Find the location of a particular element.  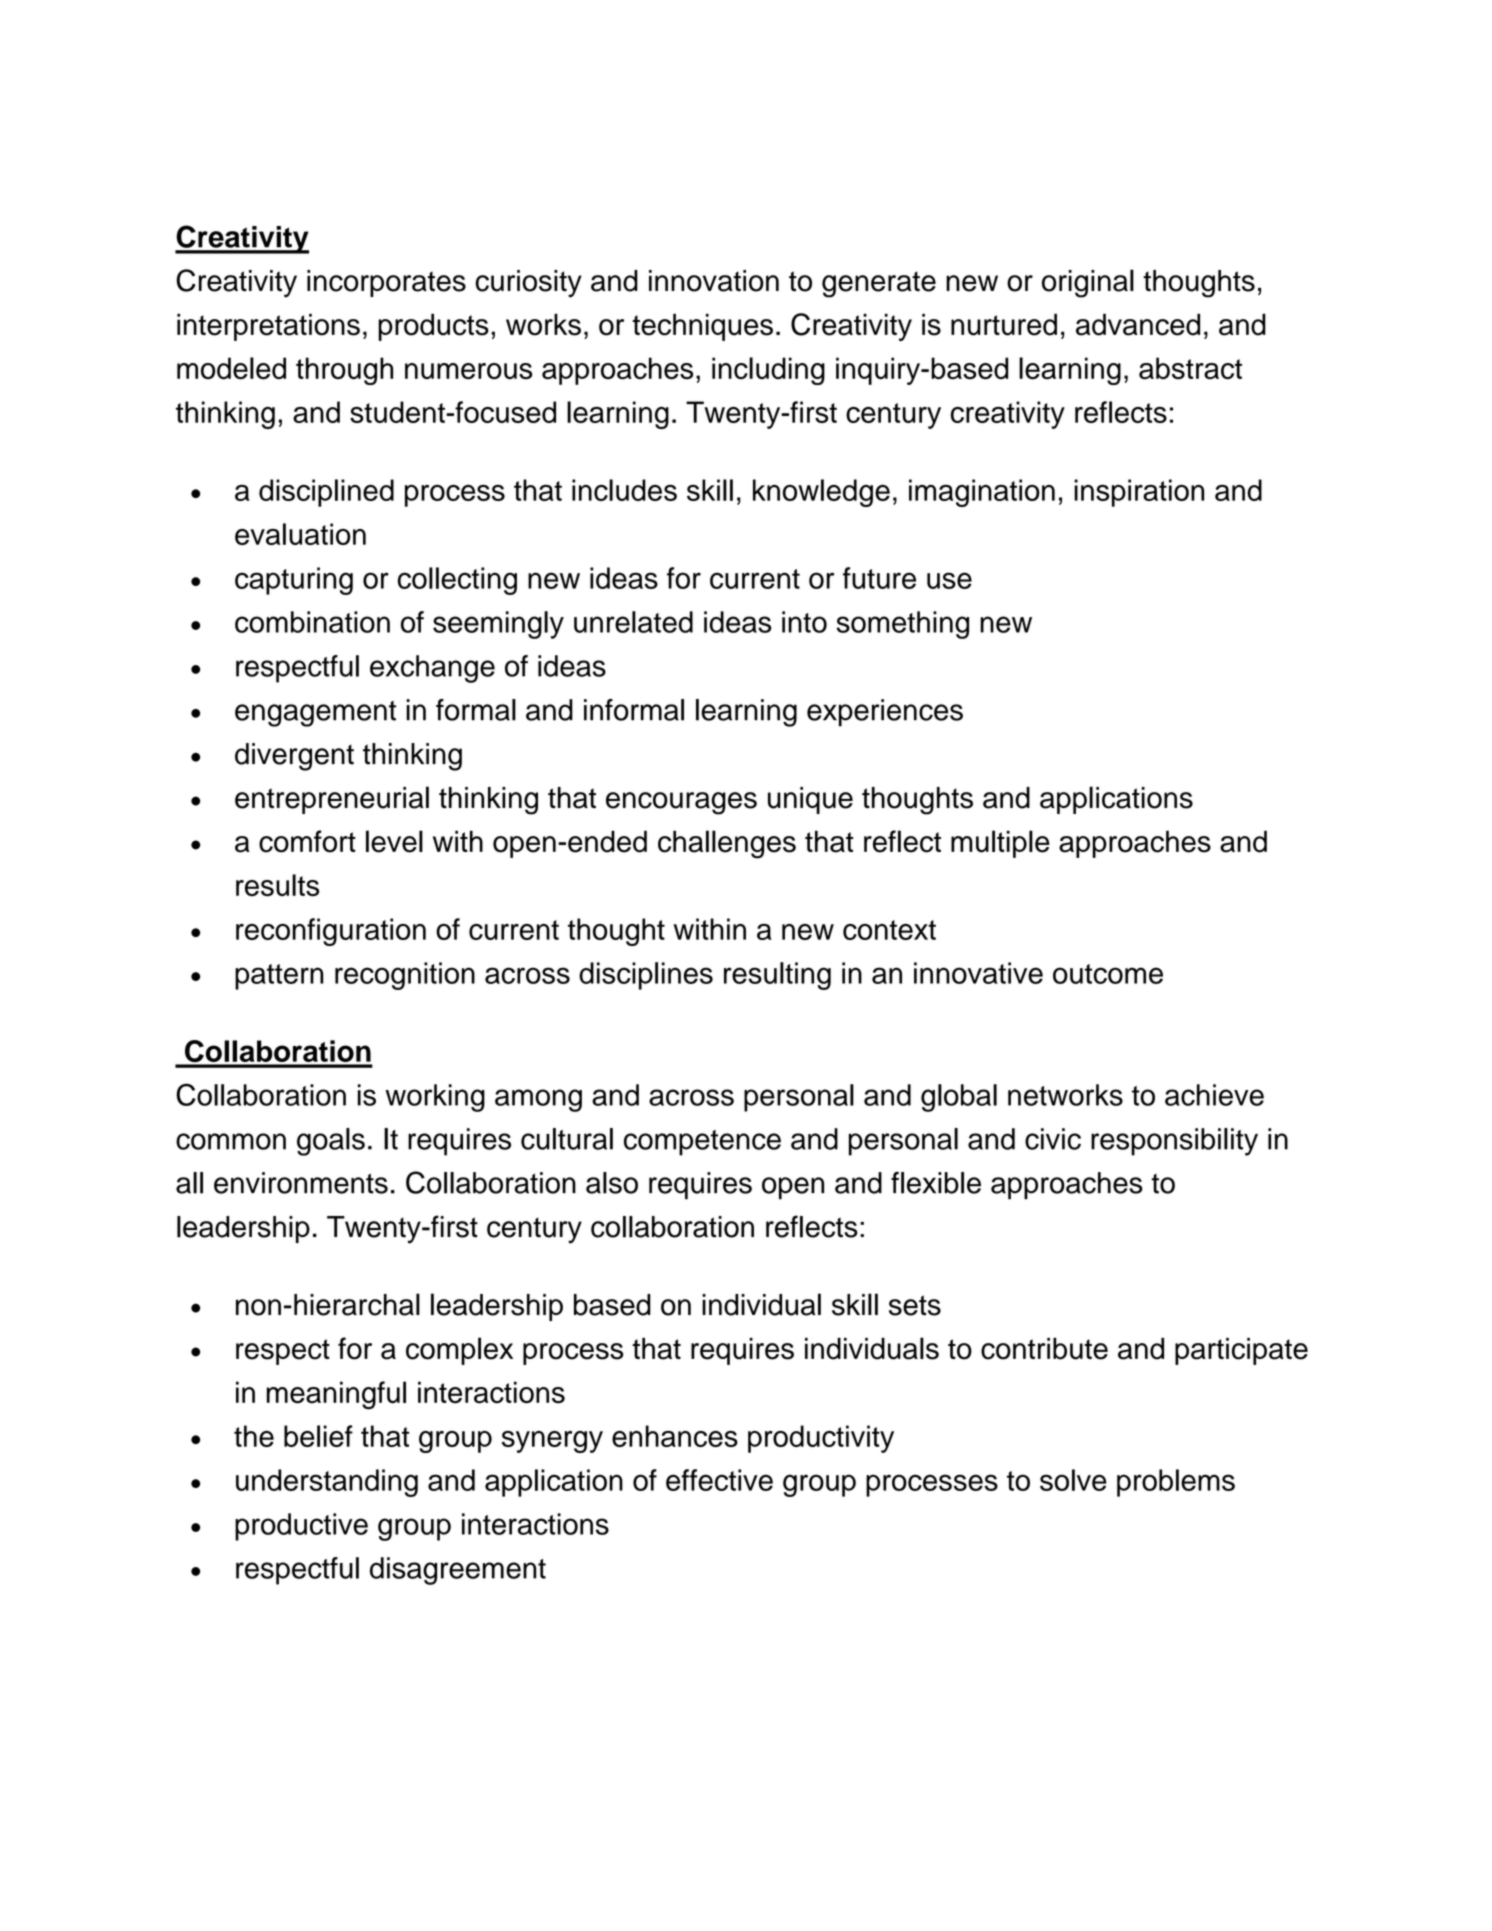

resulting is located at coordinates (777, 976).
